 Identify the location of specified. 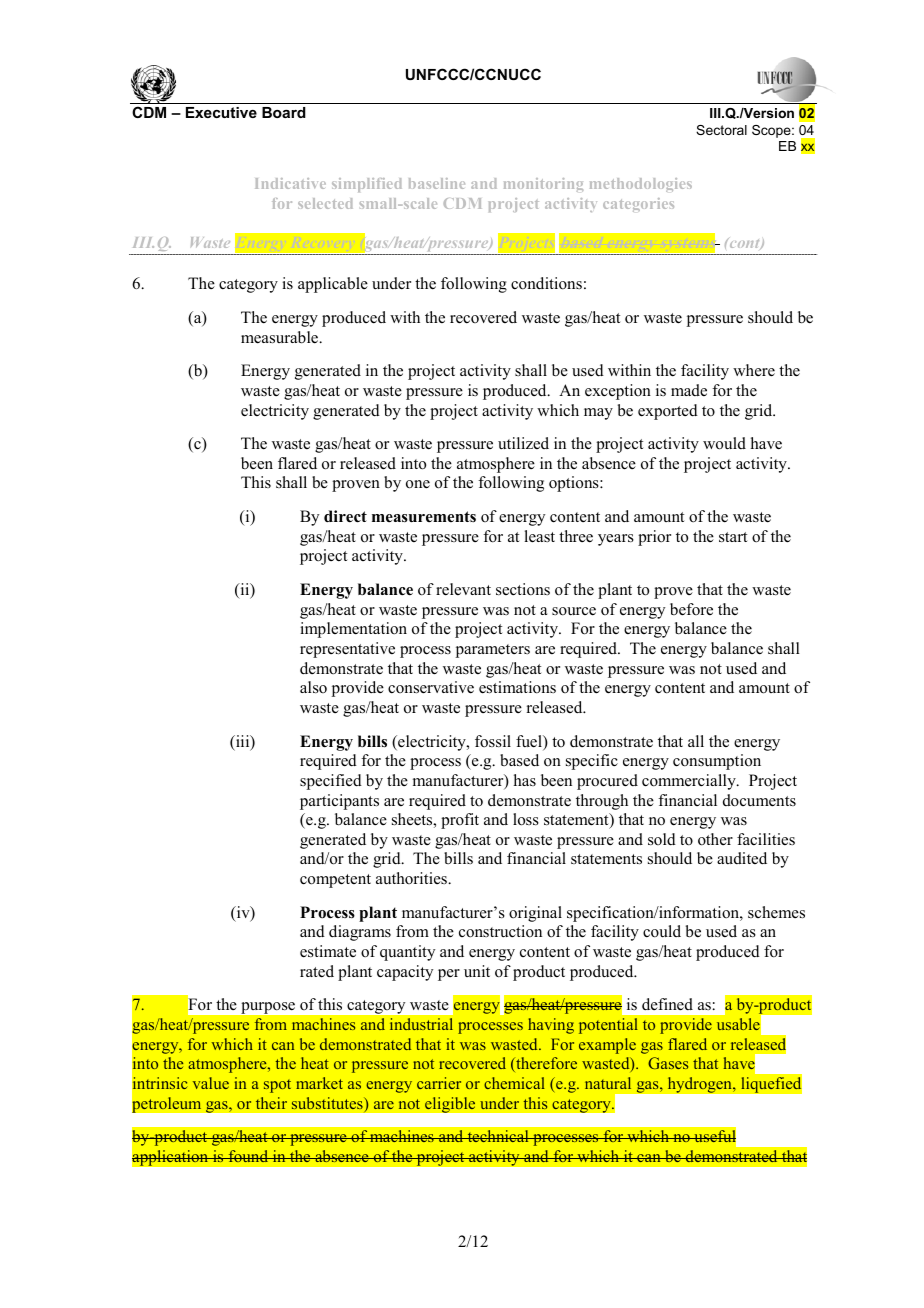
(331, 782).
